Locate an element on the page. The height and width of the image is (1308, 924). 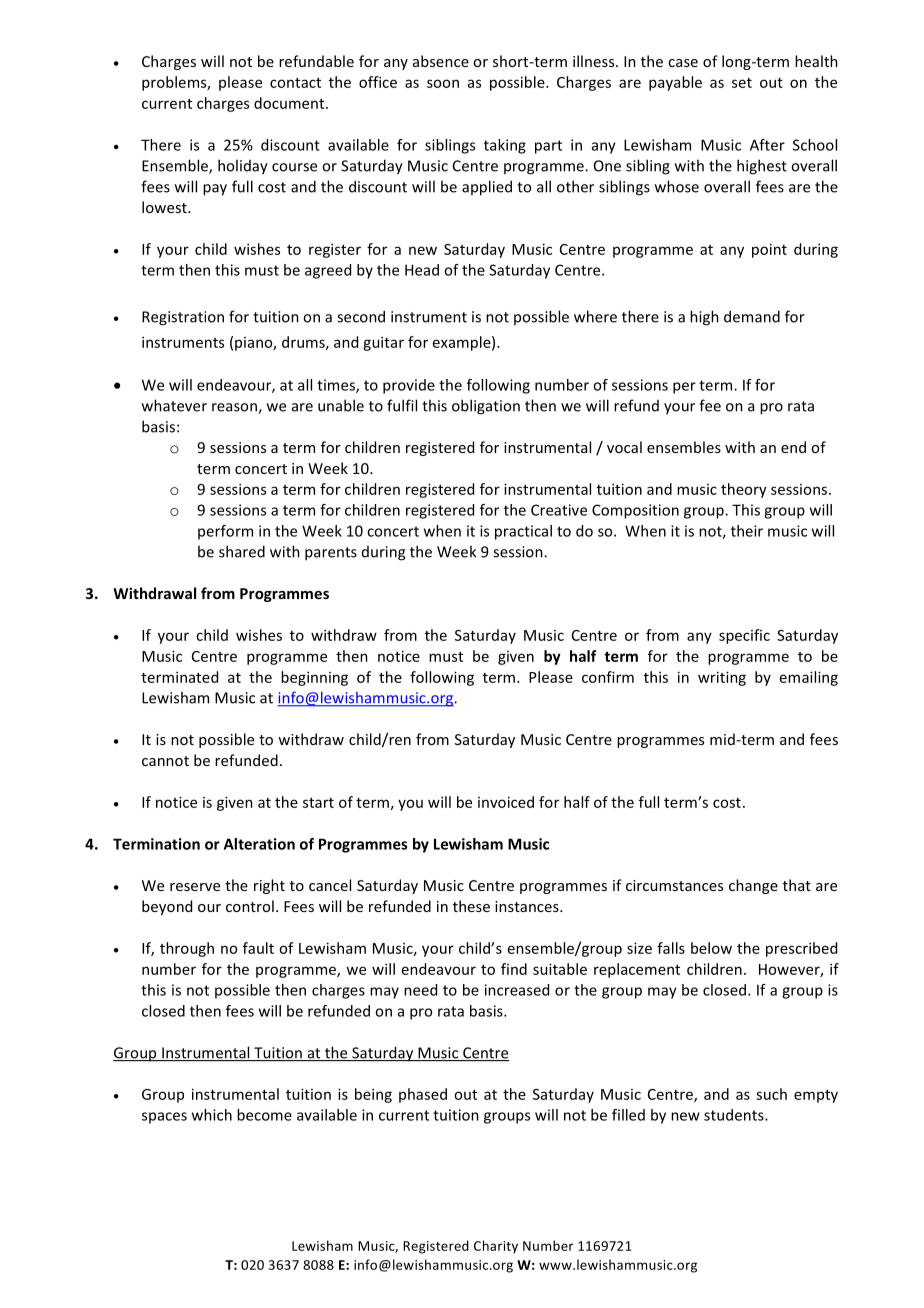
set is located at coordinates (742, 83).
